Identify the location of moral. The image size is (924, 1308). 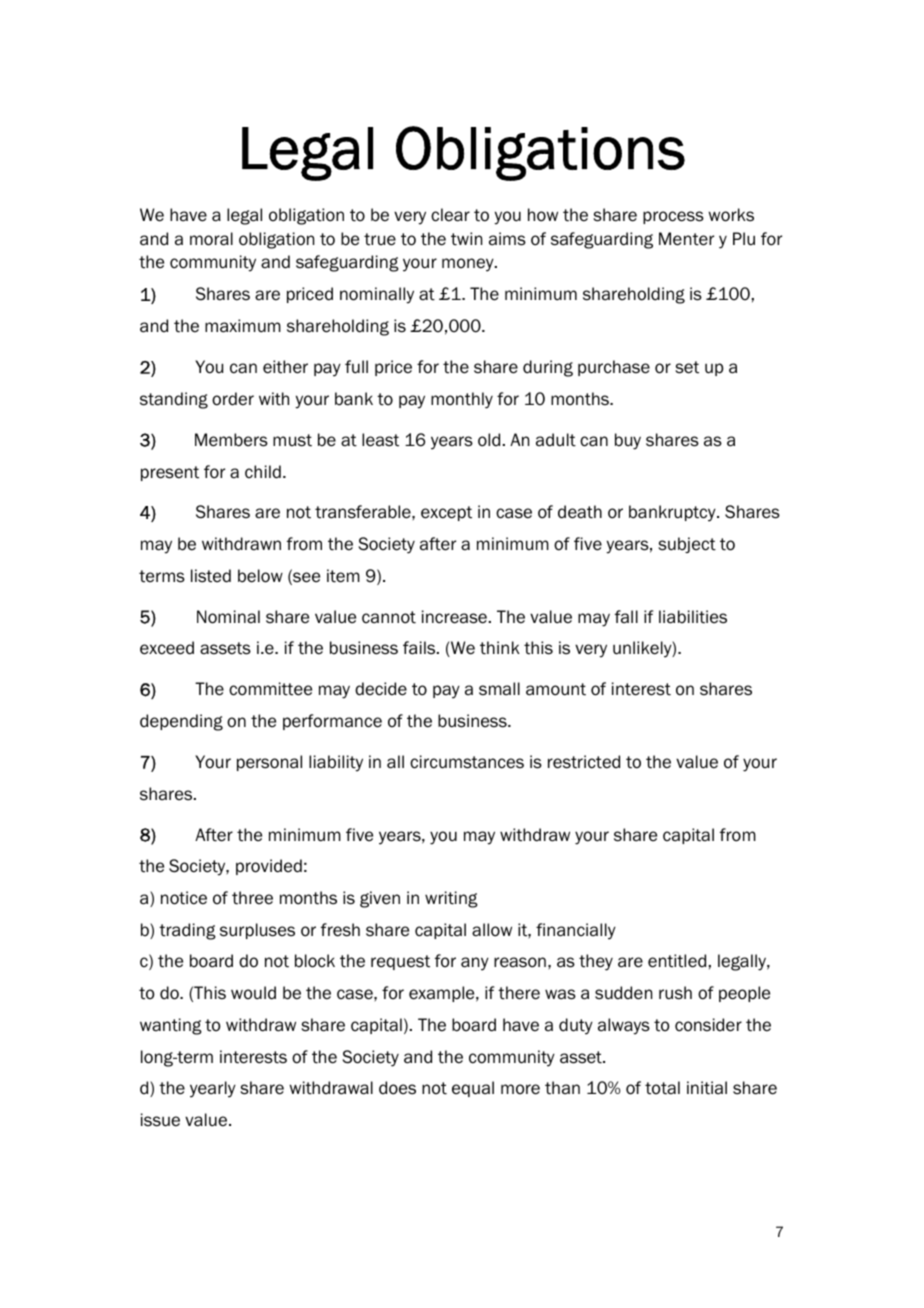
(211, 239).
